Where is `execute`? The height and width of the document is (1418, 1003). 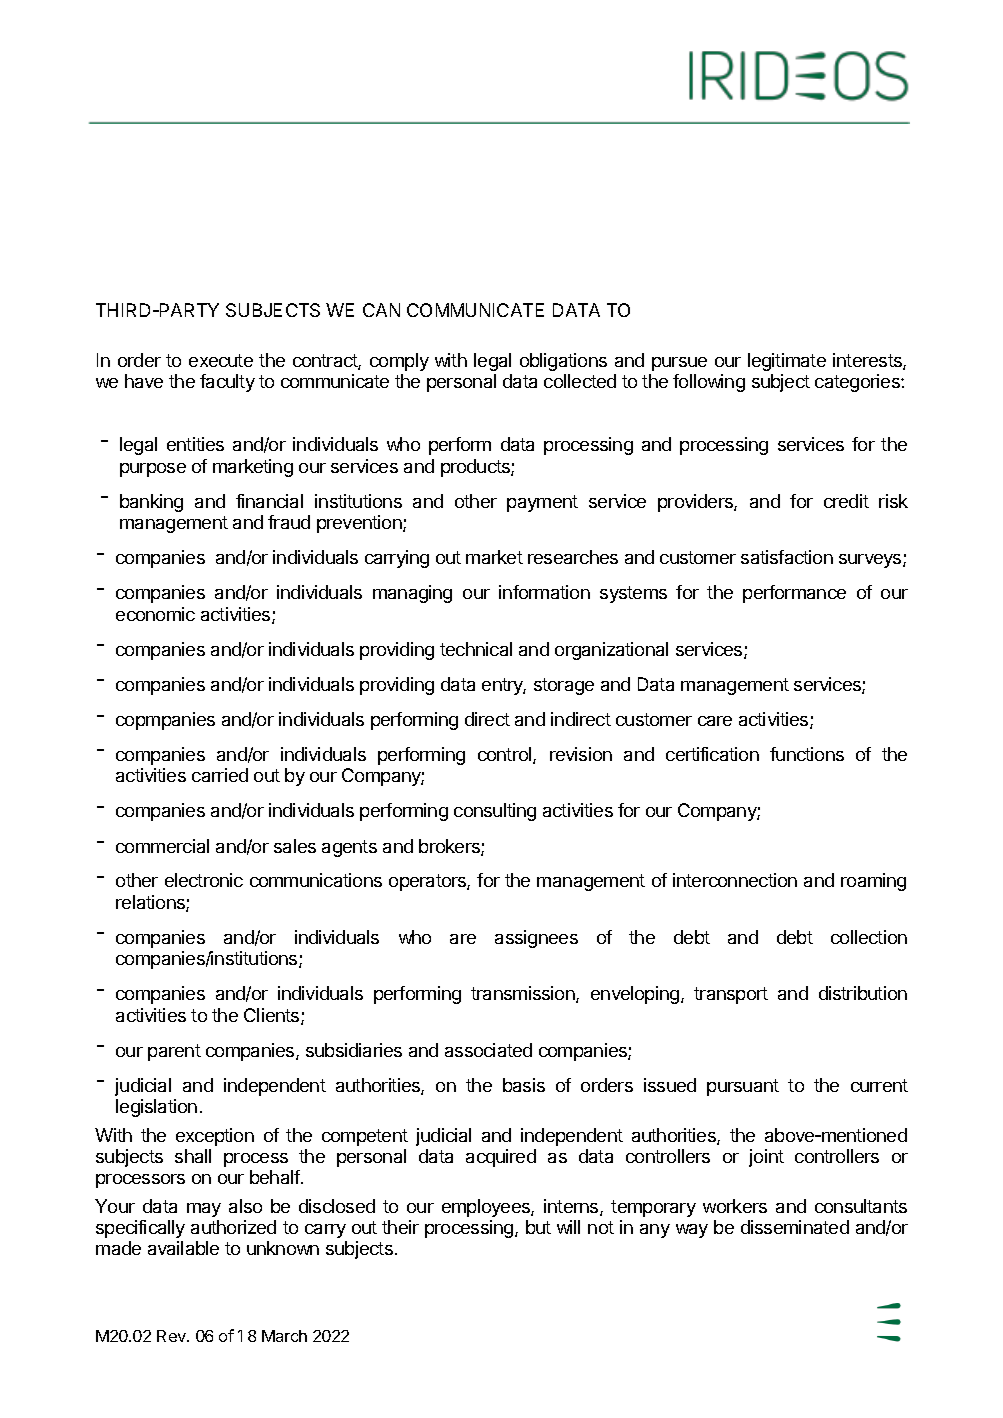
execute is located at coordinates (221, 360).
